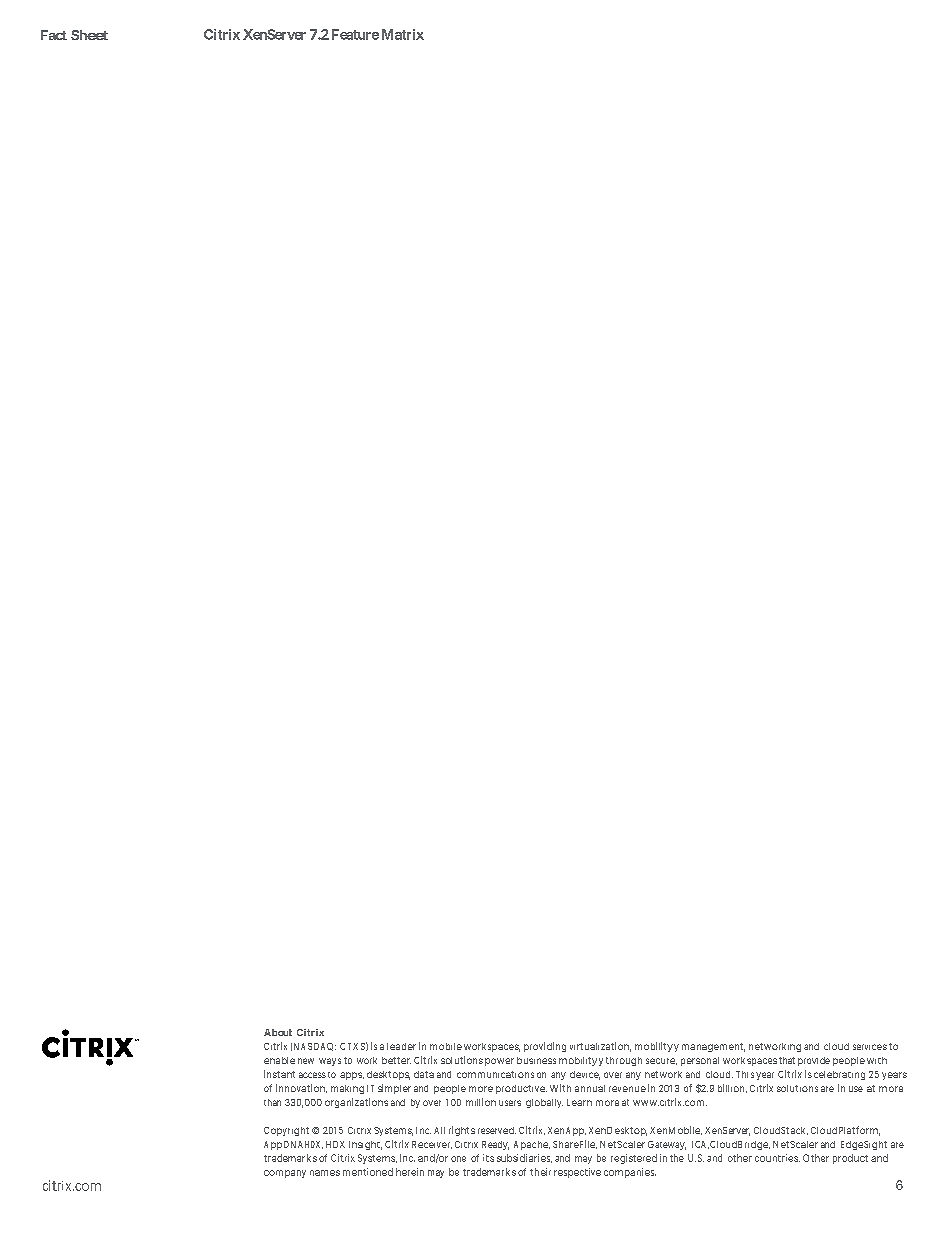 The width and height of the screenshot is (952, 1233). Describe the element at coordinates (306, 1061) in the screenshot. I see `new` at that location.
